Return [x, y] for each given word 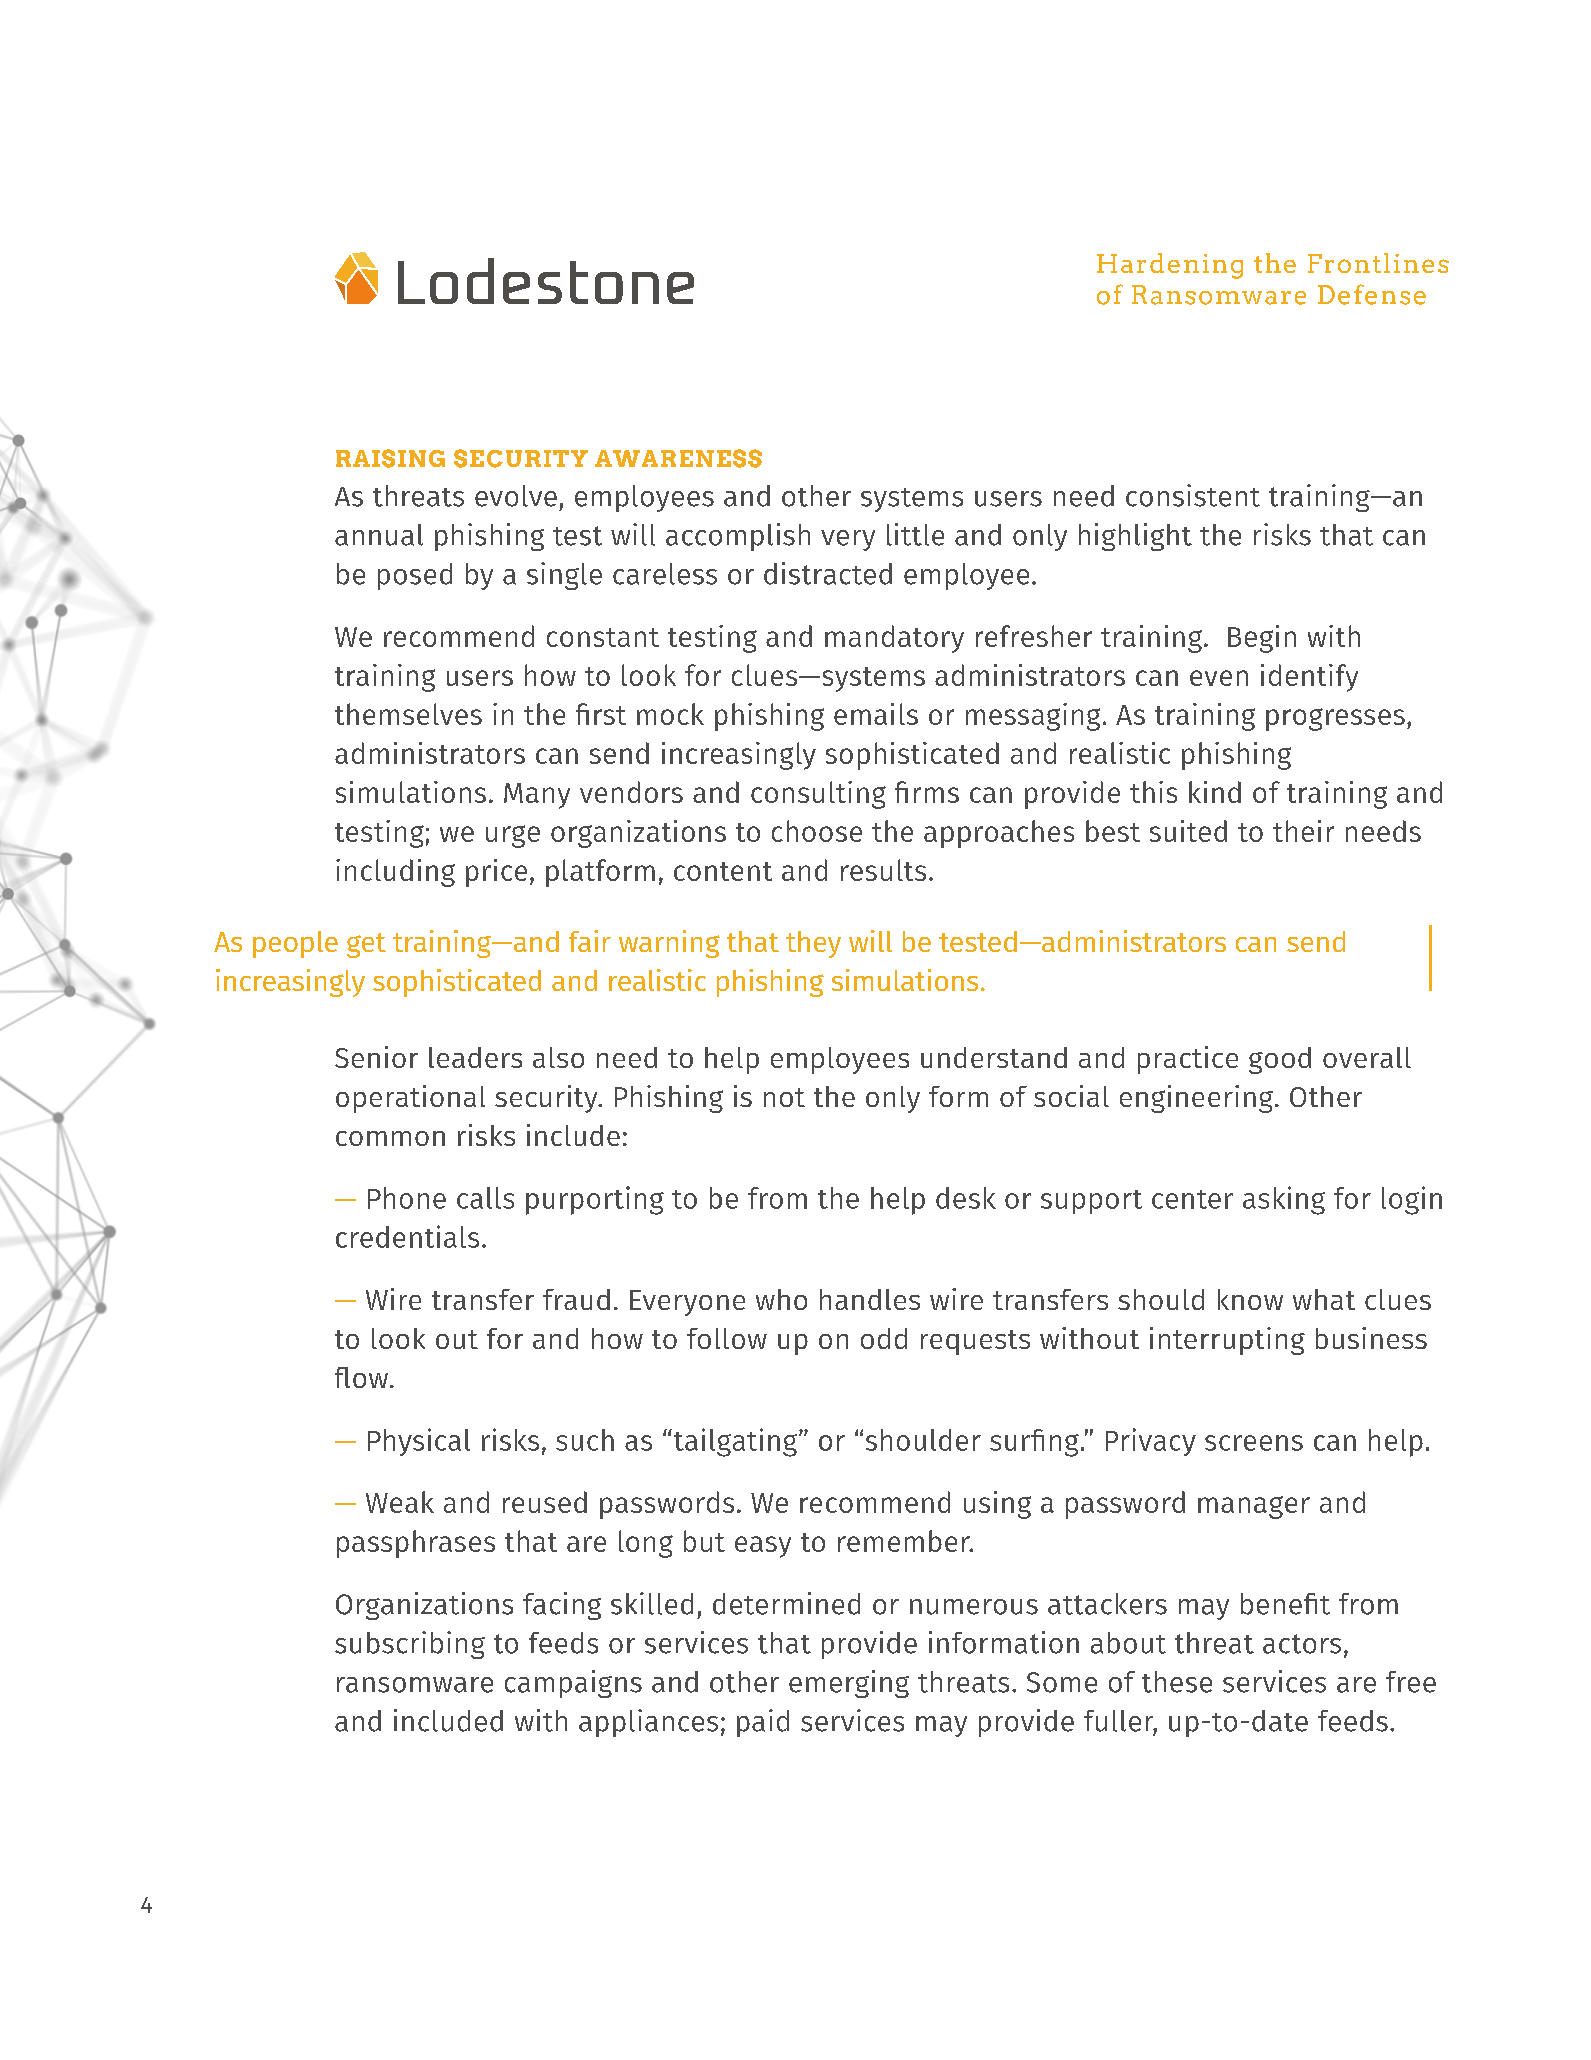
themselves [408, 714]
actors [1302, 1644]
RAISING [390, 458]
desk [966, 1198]
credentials [407, 1236]
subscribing [410, 1645]
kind [1215, 792]
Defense [1372, 294]
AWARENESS [678, 458]
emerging [849, 1684]
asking [1284, 1200]
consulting [818, 795]
